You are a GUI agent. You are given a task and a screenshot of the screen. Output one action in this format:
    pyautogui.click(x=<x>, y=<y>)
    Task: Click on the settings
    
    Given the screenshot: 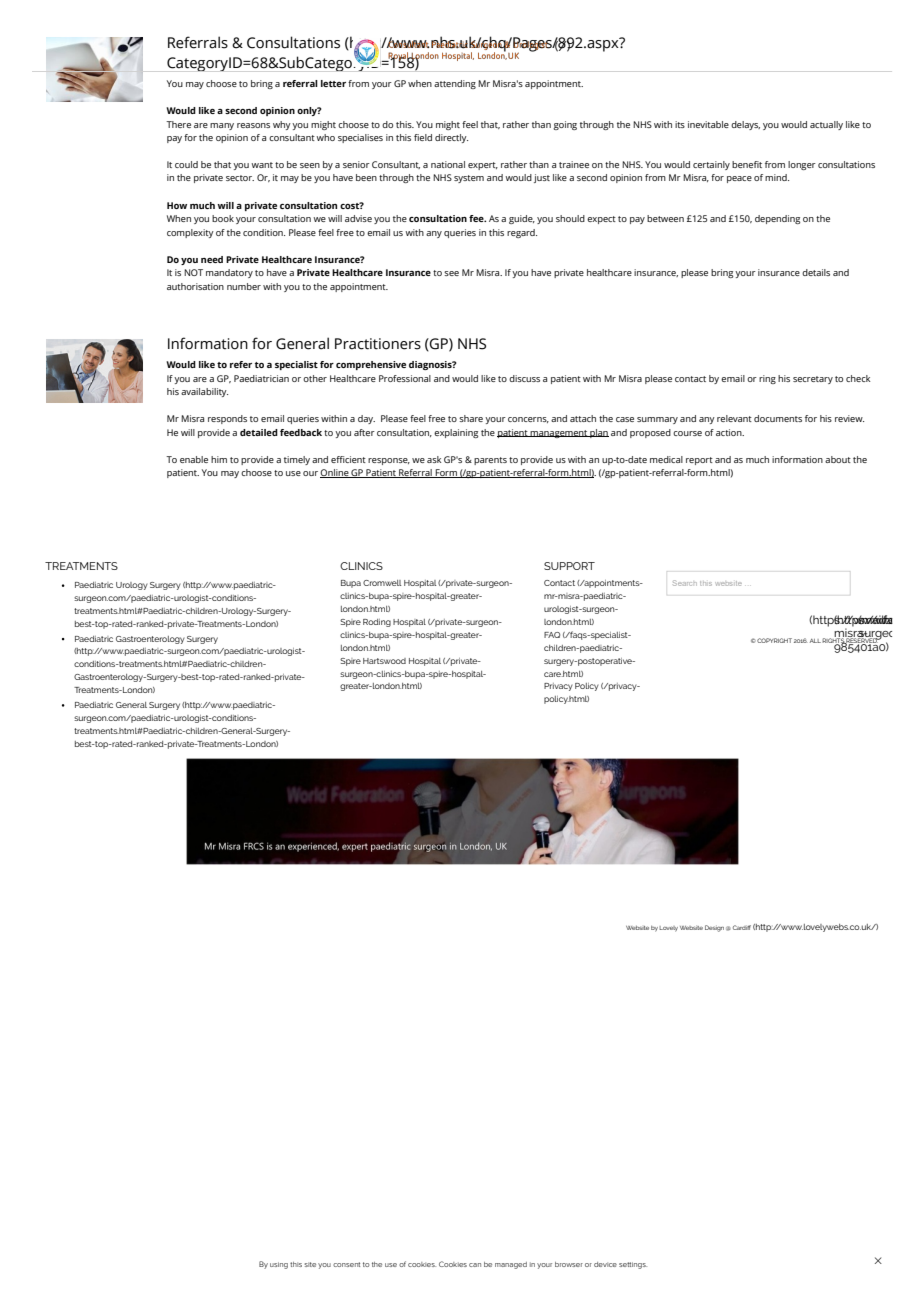 What is the action you would take?
    pyautogui.click(x=633, y=1265)
